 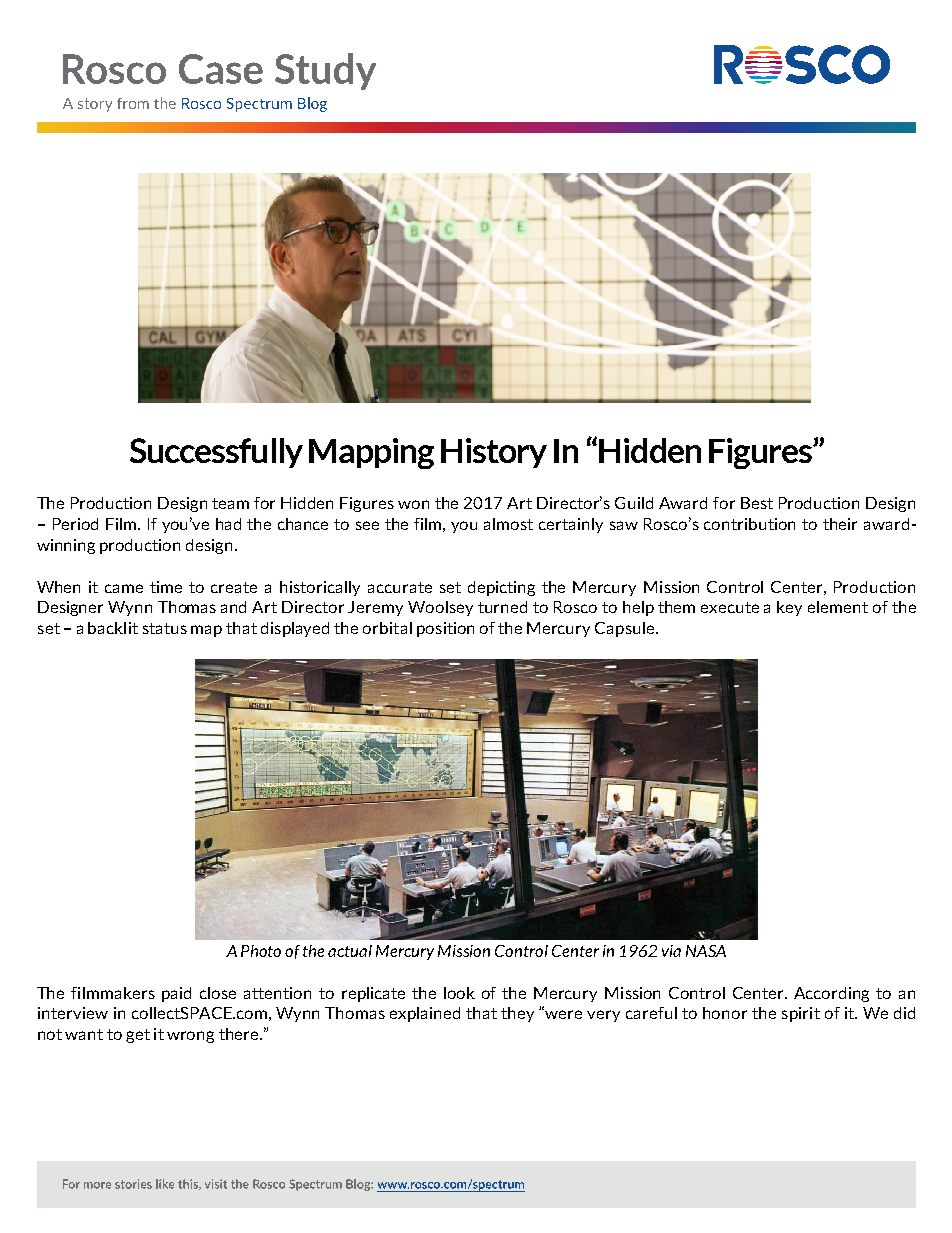 What do you see at coordinates (626, 629) in the page?
I see `Capsule` at bounding box center [626, 629].
